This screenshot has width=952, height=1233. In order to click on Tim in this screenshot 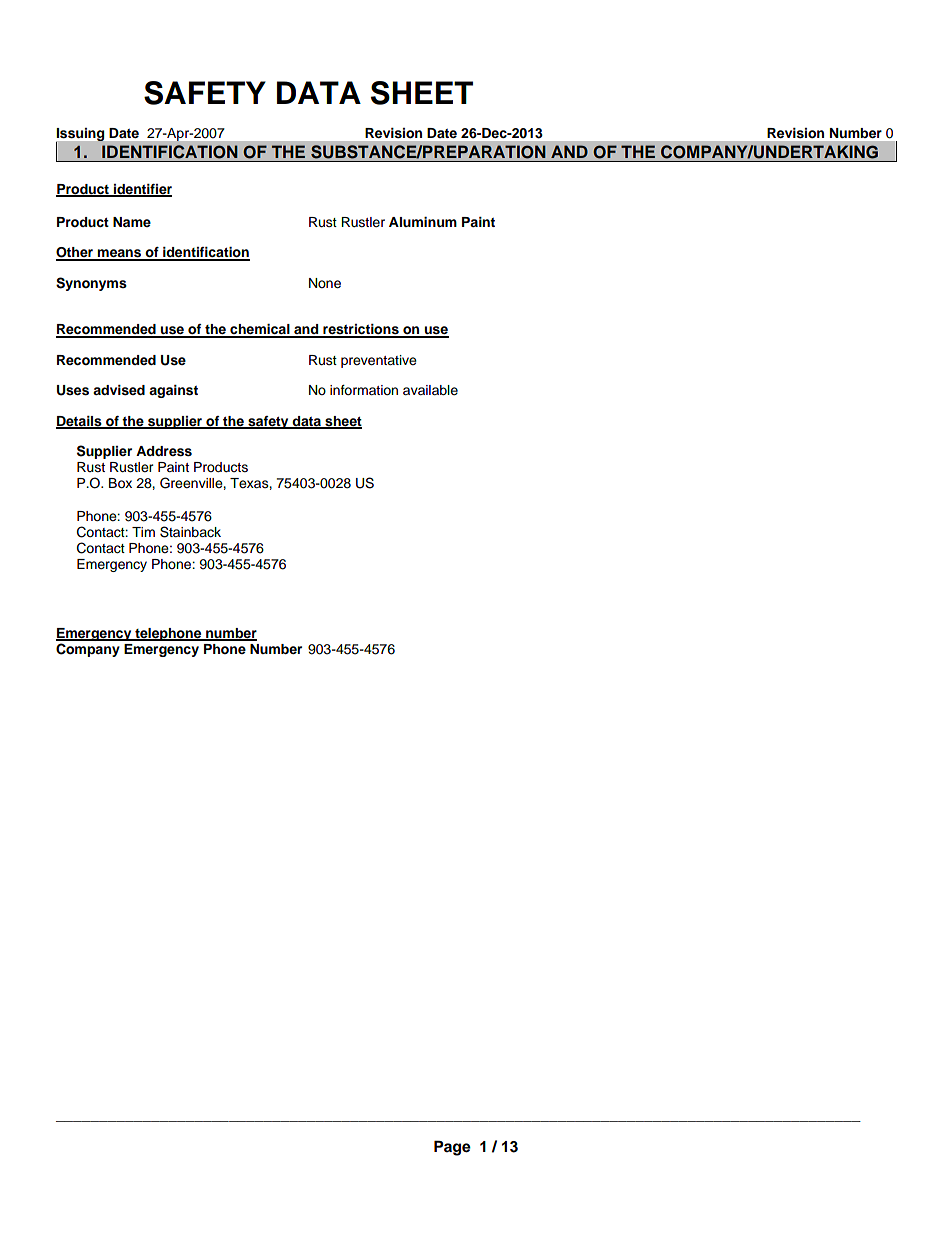, I will do `click(143, 532)`.
